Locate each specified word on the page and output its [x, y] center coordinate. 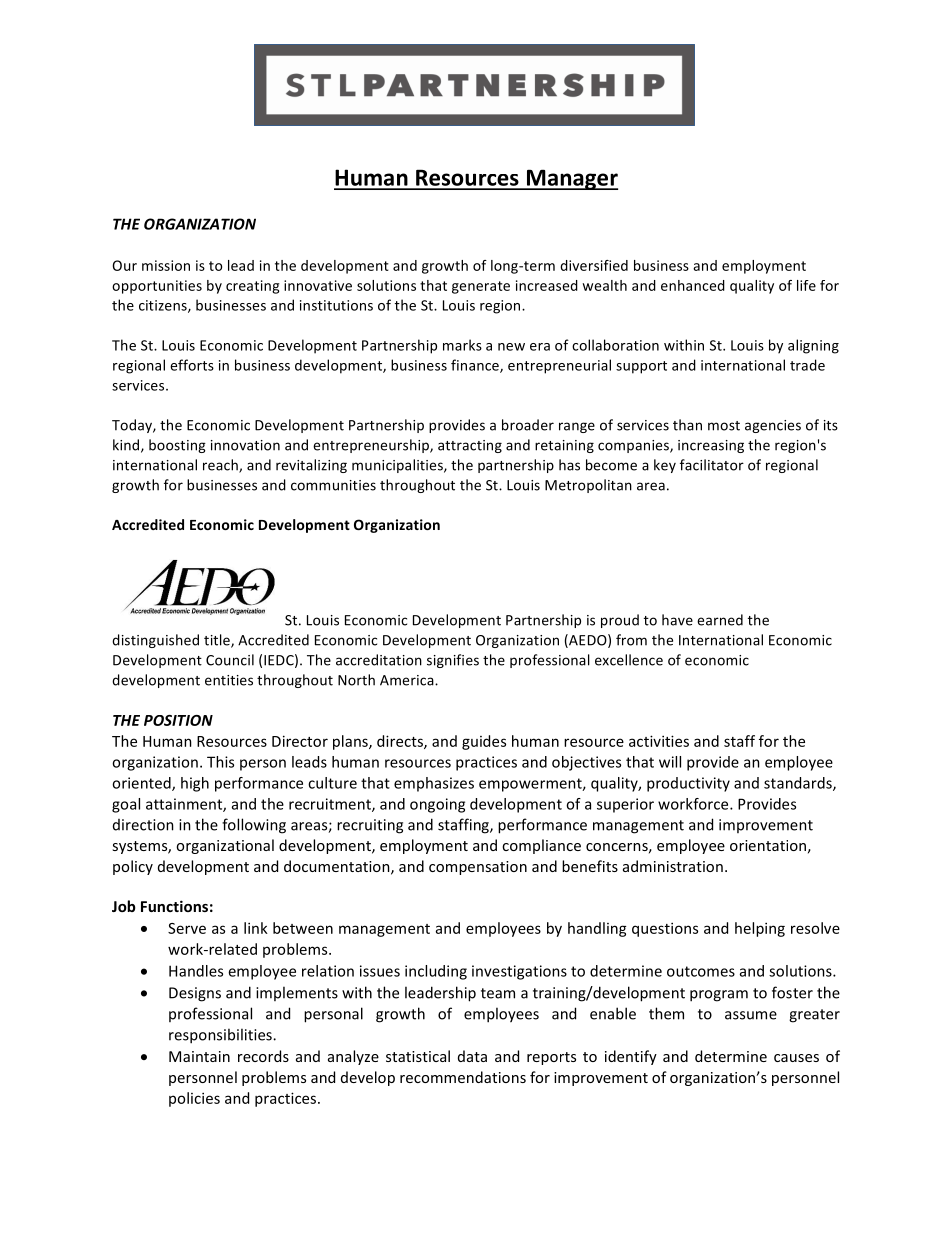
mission [166, 265]
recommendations [463, 1077]
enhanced [693, 285]
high [195, 784]
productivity [688, 784]
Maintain [199, 1056]
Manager [571, 179]
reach [221, 466]
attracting [470, 446]
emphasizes [434, 784]
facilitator [712, 465]
